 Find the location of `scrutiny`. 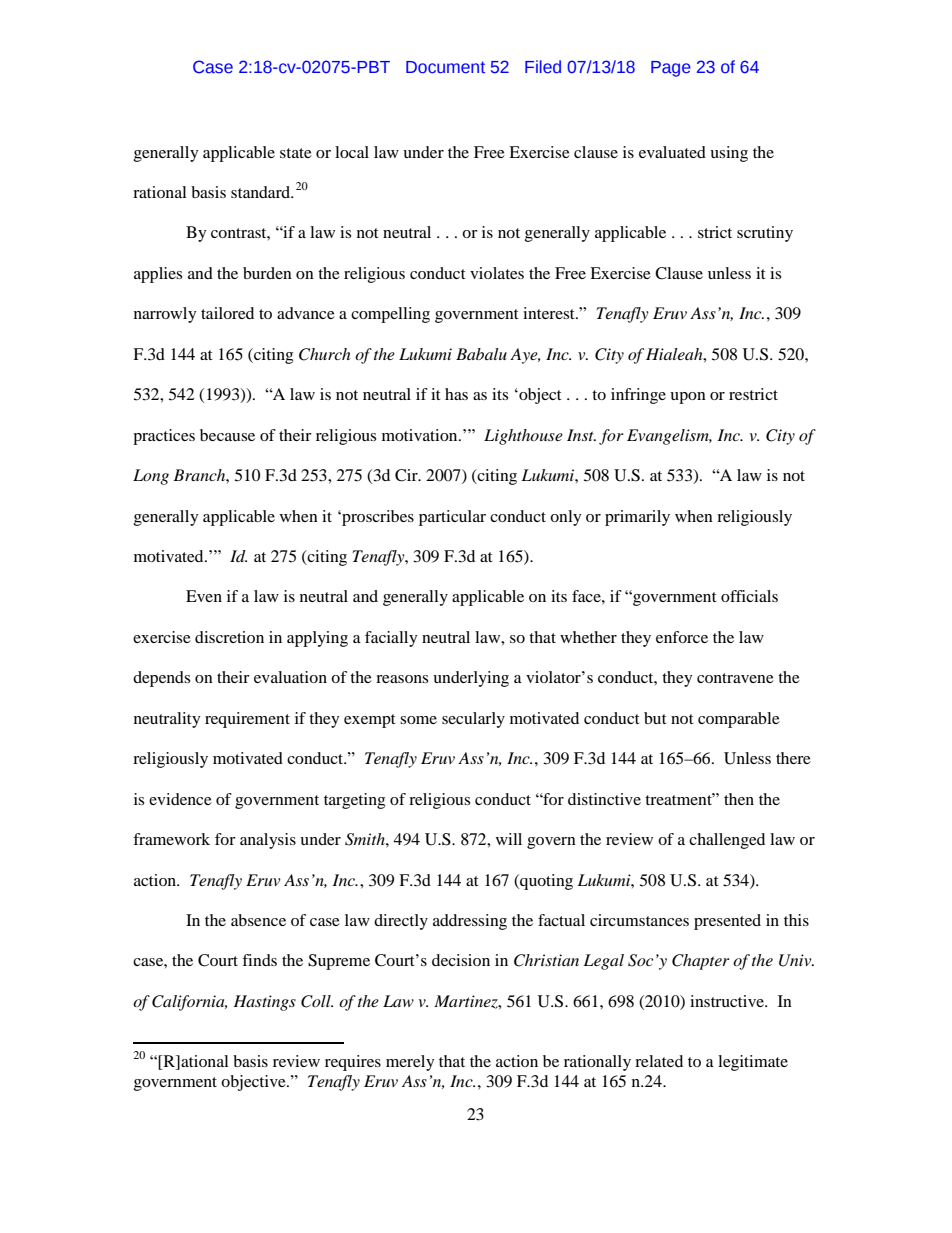

scrutiny is located at coordinates (765, 234).
